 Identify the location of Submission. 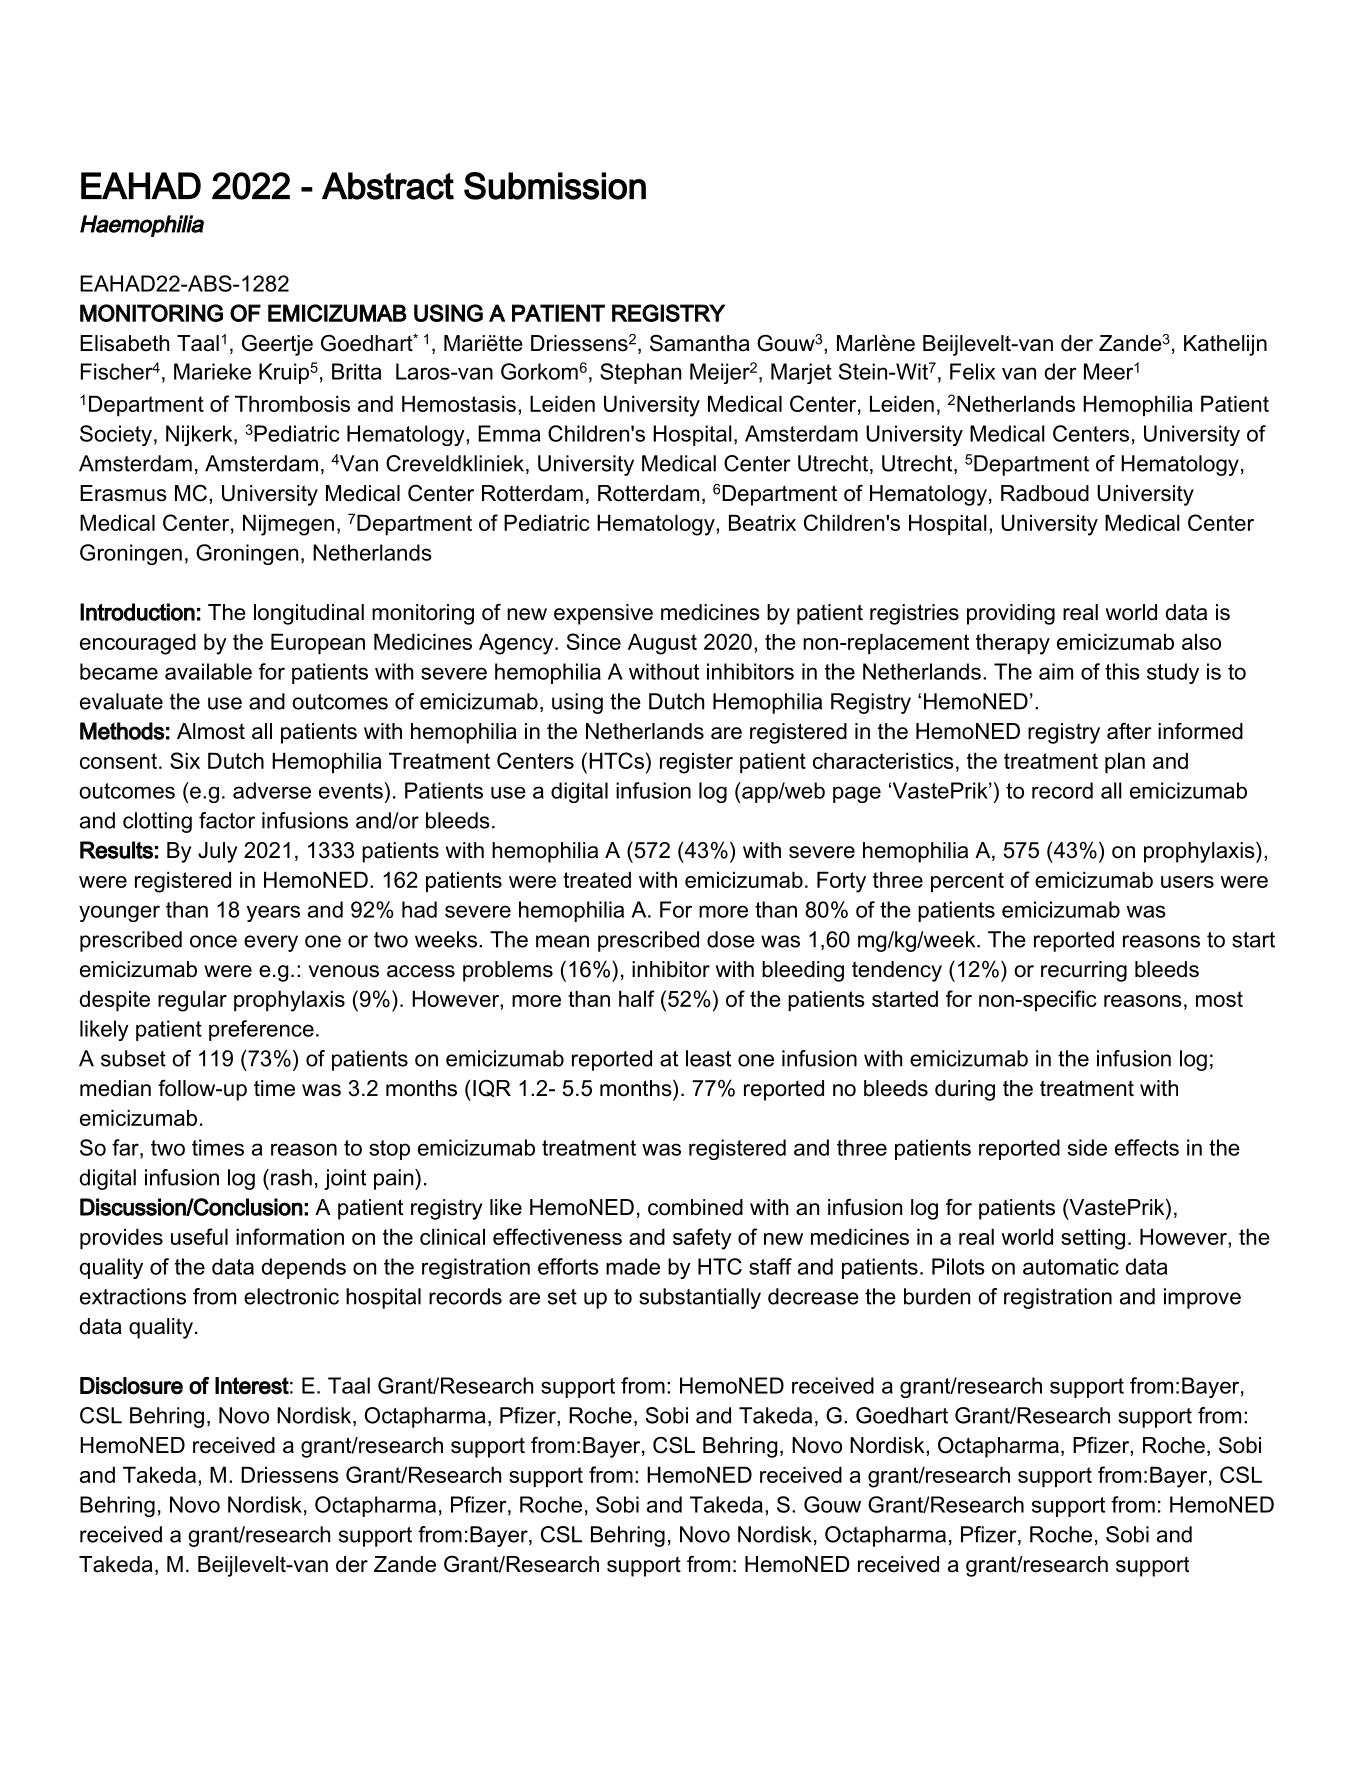
(555, 186).
